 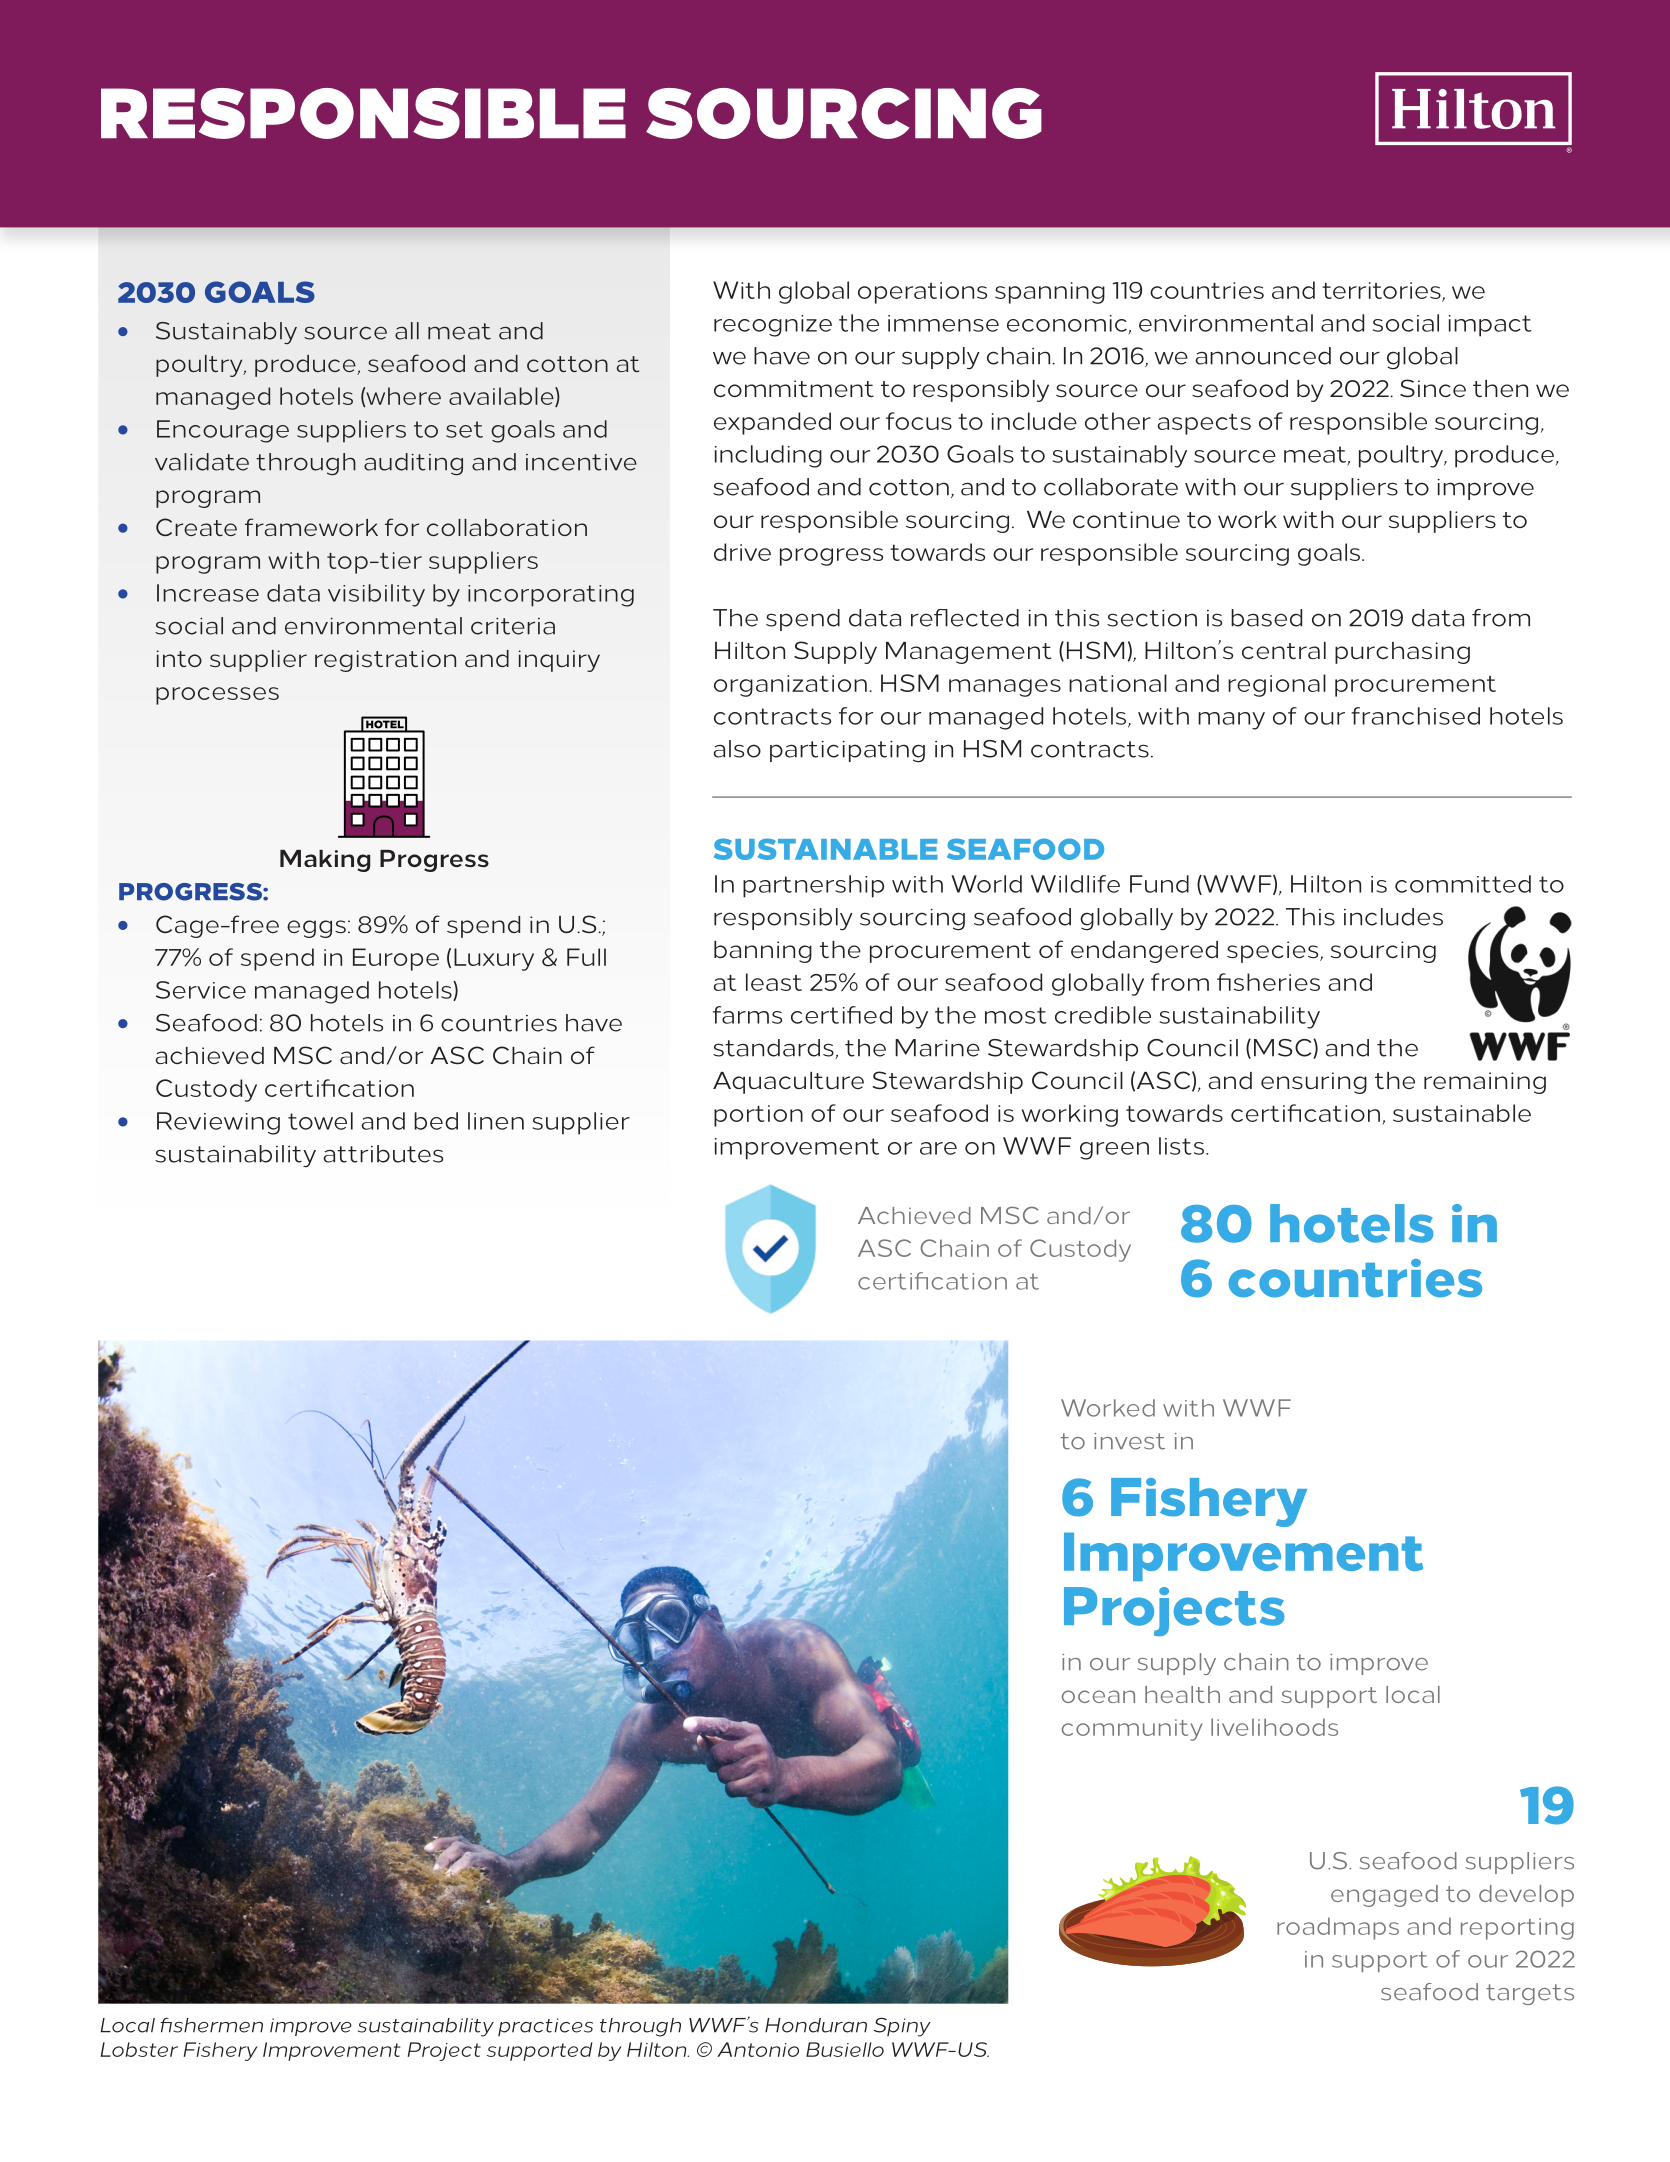 I want to click on livelihoods, so click(x=1274, y=1727).
